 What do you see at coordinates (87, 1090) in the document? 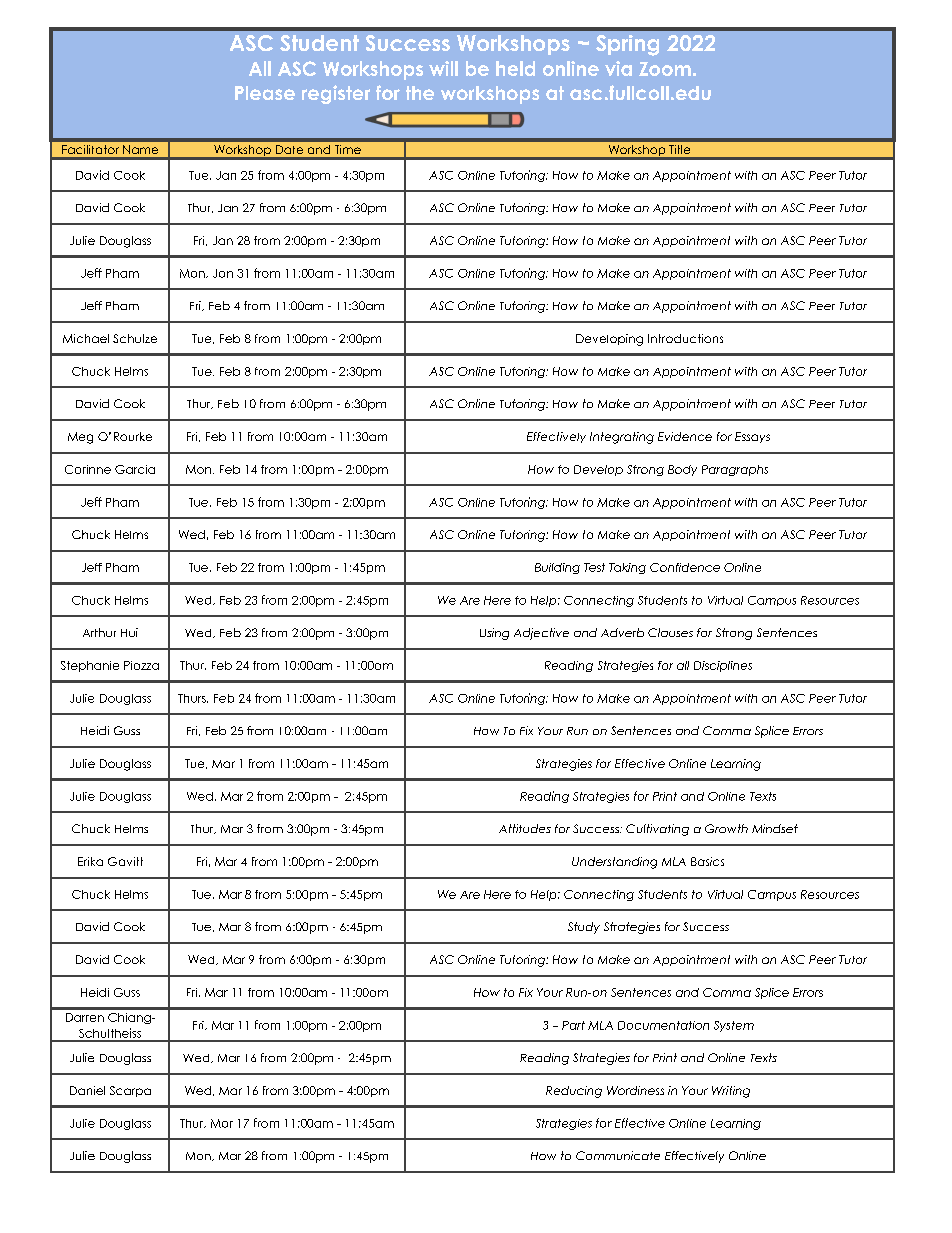
I see `Daniel` at bounding box center [87, 1090].
